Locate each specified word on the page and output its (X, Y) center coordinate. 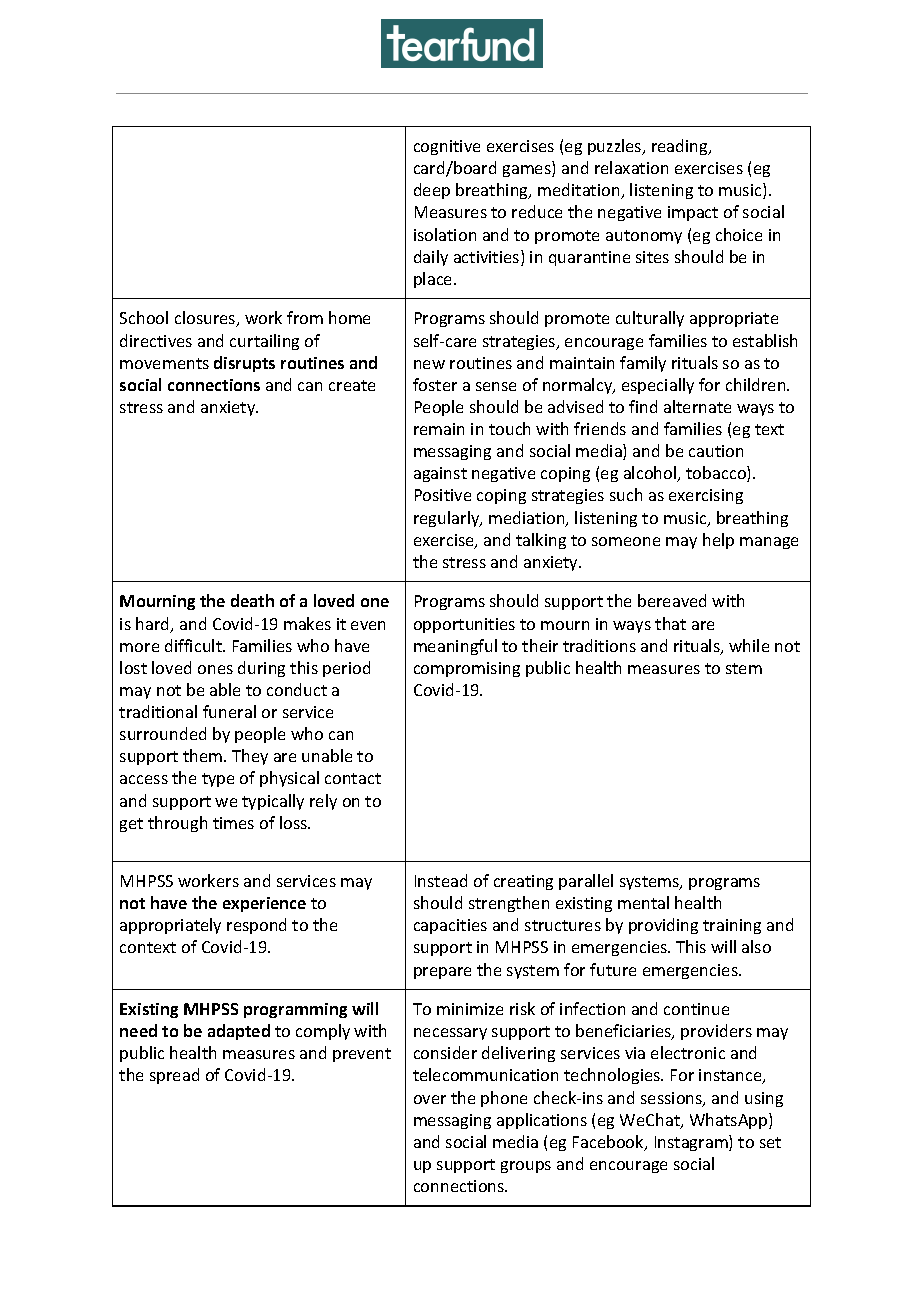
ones (215, 669)
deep (432, 191)
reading (681, 147)
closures (206, 319)
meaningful (455, 647)
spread (174, 1076)
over (430, 1099)
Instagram (692, 1143)
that (670, 623)
